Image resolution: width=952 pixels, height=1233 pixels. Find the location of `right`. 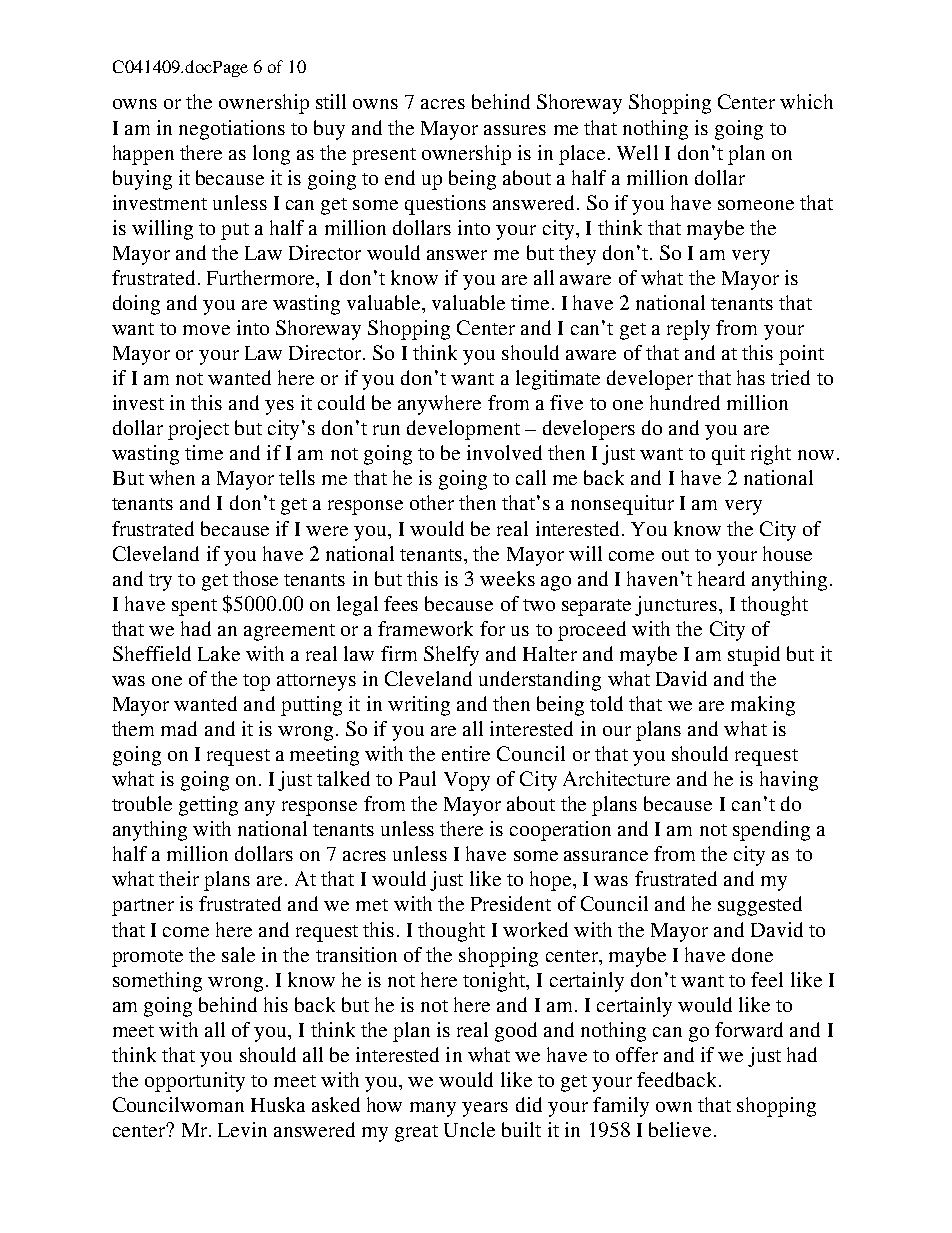

right is located at coordinates (771, 455).
